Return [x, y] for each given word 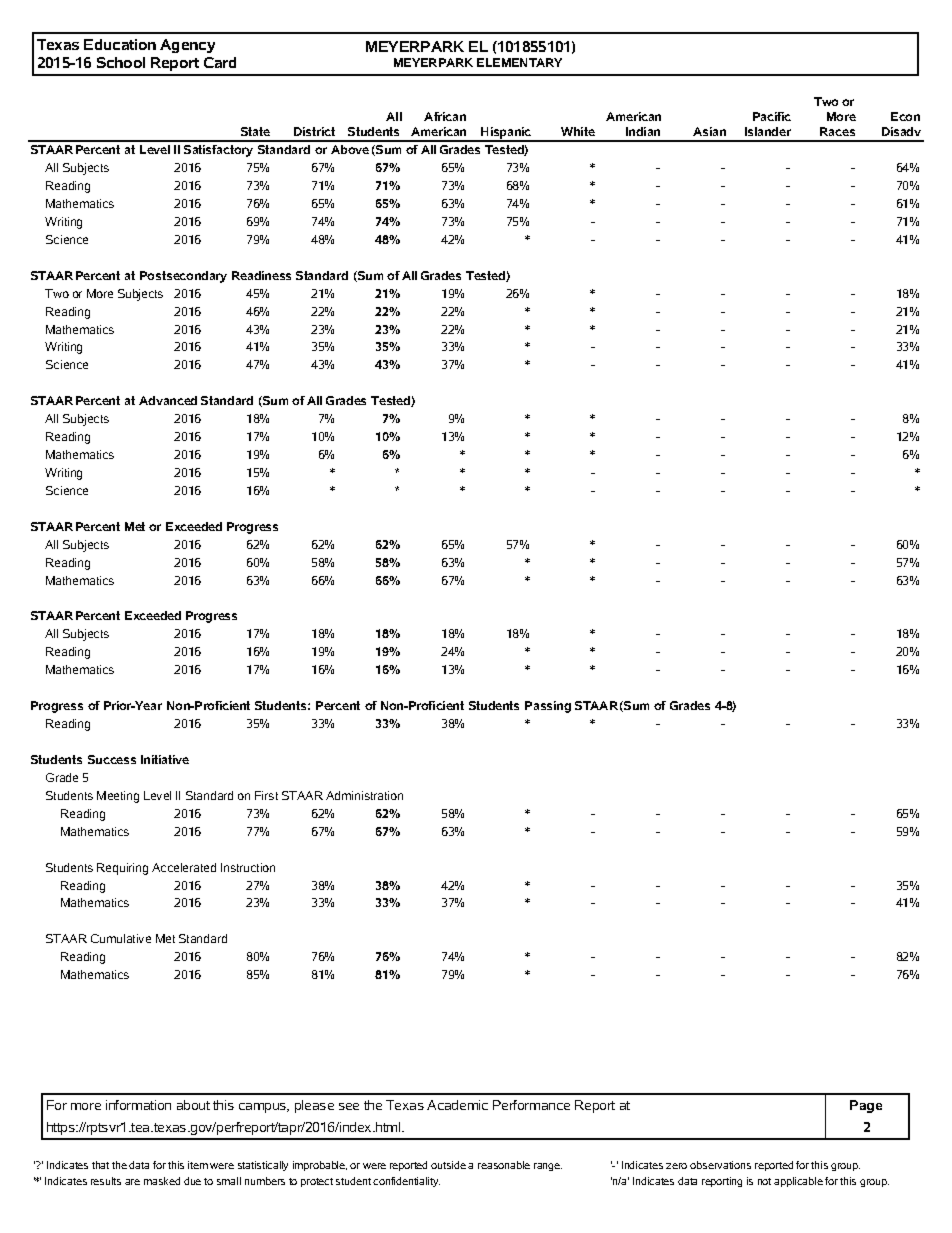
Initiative [165, 759]
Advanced [168, 400]
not [764, 1181]
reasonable [504, 1165]
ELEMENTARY [519, 62]
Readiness [261, 275]
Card [220, 62]
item [198, 1165]
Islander [768, 131]
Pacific [772, 116]
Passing [548, 707]
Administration [364, 795]
